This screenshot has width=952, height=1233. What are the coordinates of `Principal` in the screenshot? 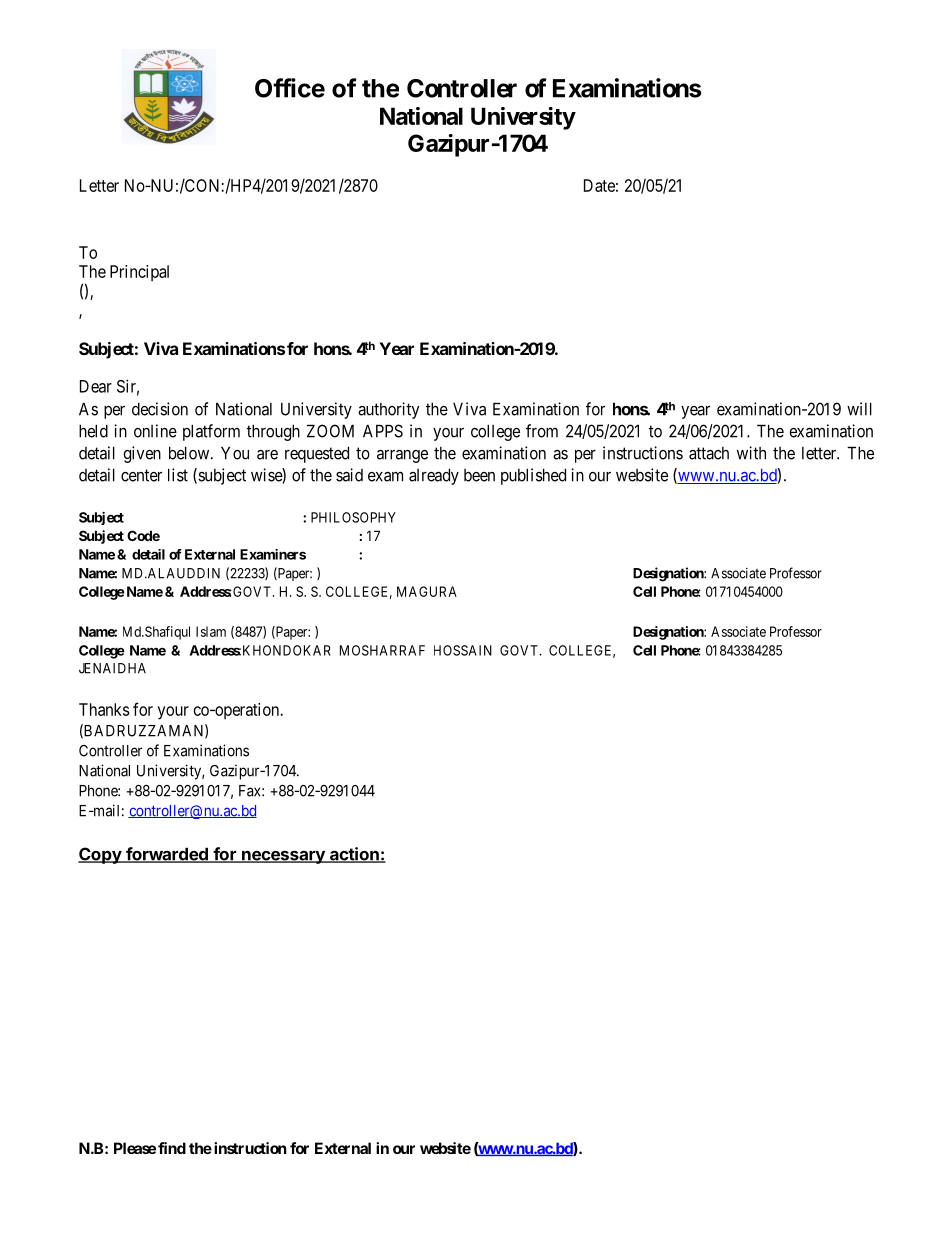 It's located at (139, 273).
